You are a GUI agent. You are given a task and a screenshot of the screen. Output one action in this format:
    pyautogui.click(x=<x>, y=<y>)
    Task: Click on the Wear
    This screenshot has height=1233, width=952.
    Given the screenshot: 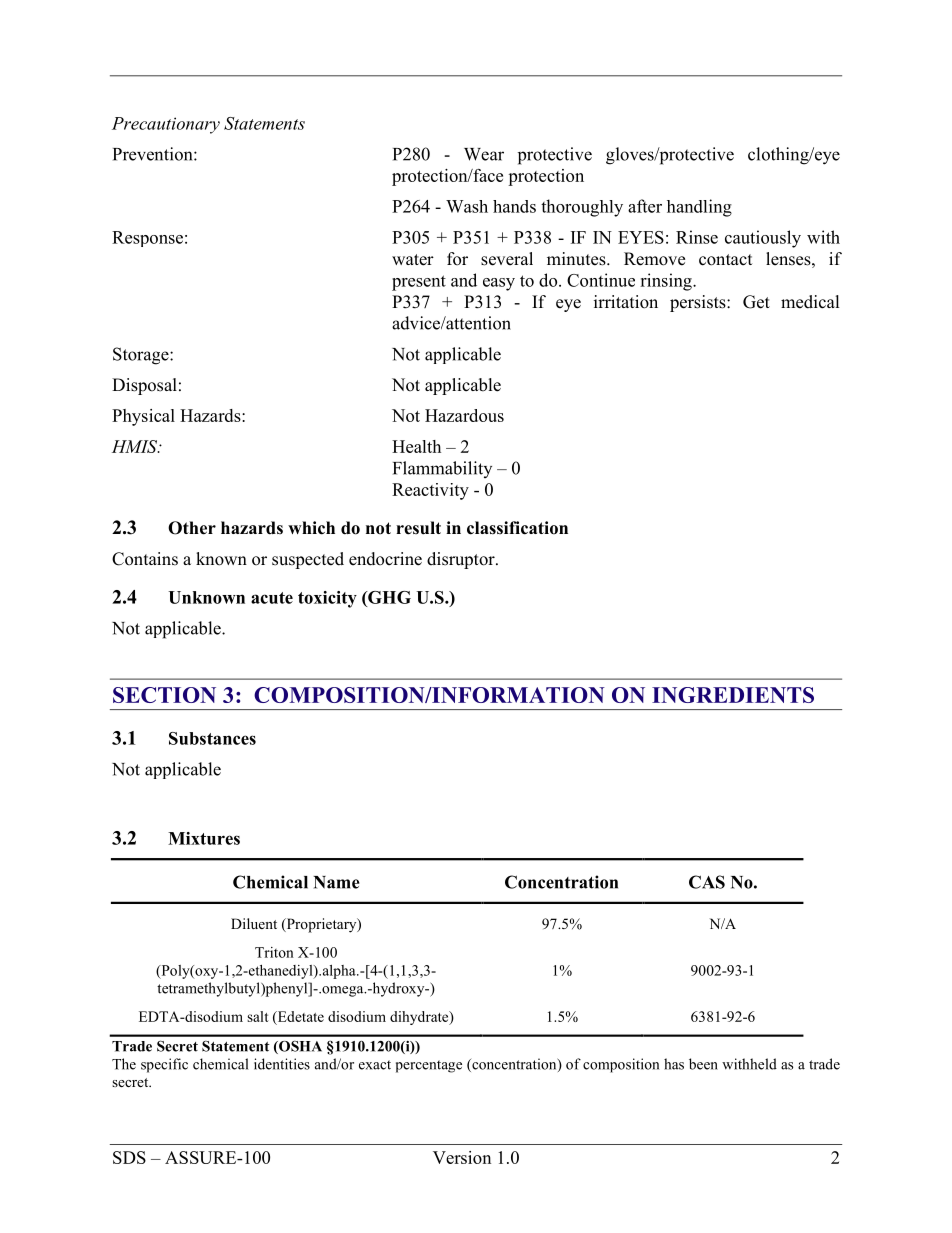 What is the action you would take?
    pyautogui.click(x=484, y=154)
